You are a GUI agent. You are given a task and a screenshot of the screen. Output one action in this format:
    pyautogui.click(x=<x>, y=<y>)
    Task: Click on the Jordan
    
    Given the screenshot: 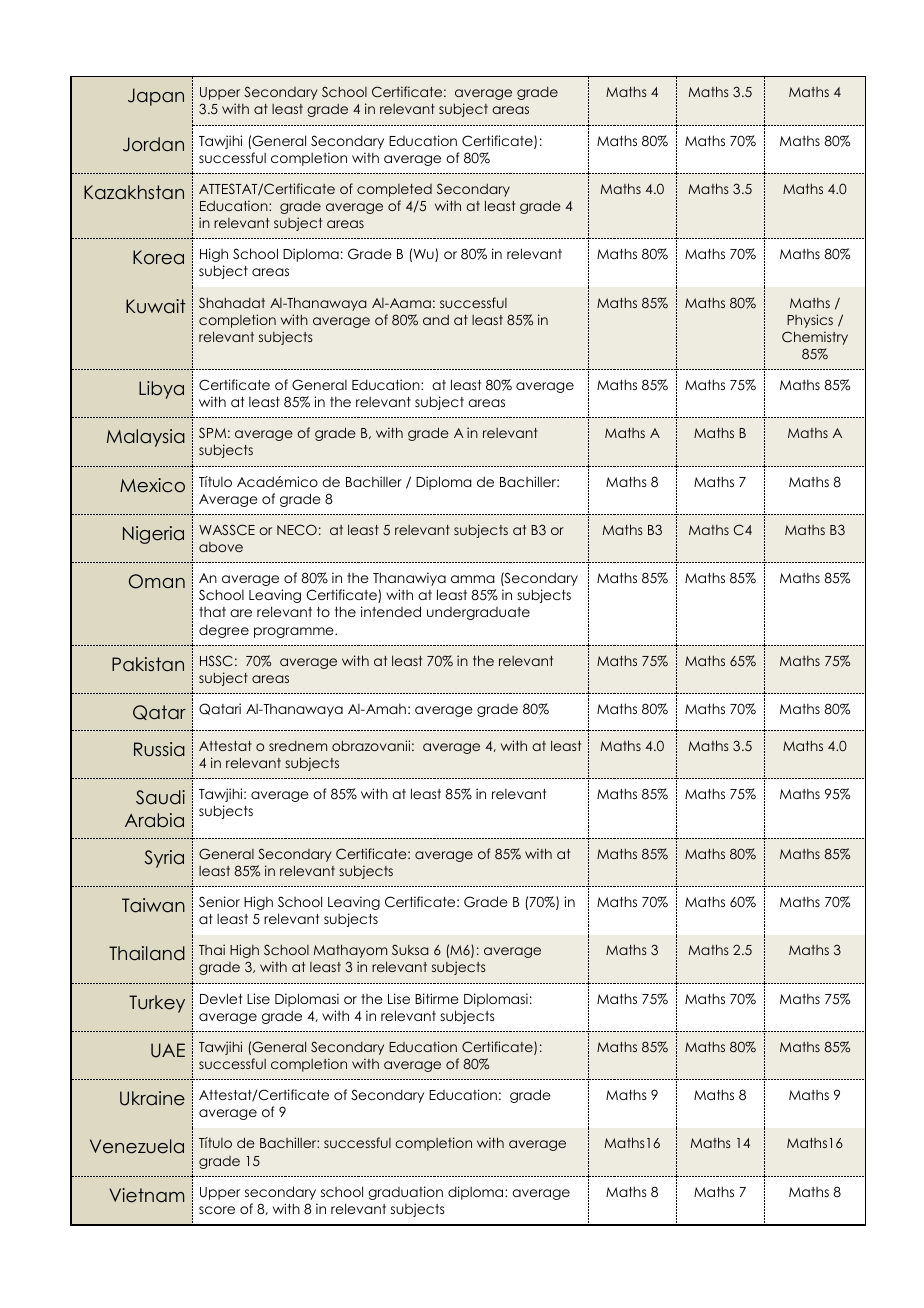 What is the action you would take?
    pyautogui.click(x=153, y=144)
